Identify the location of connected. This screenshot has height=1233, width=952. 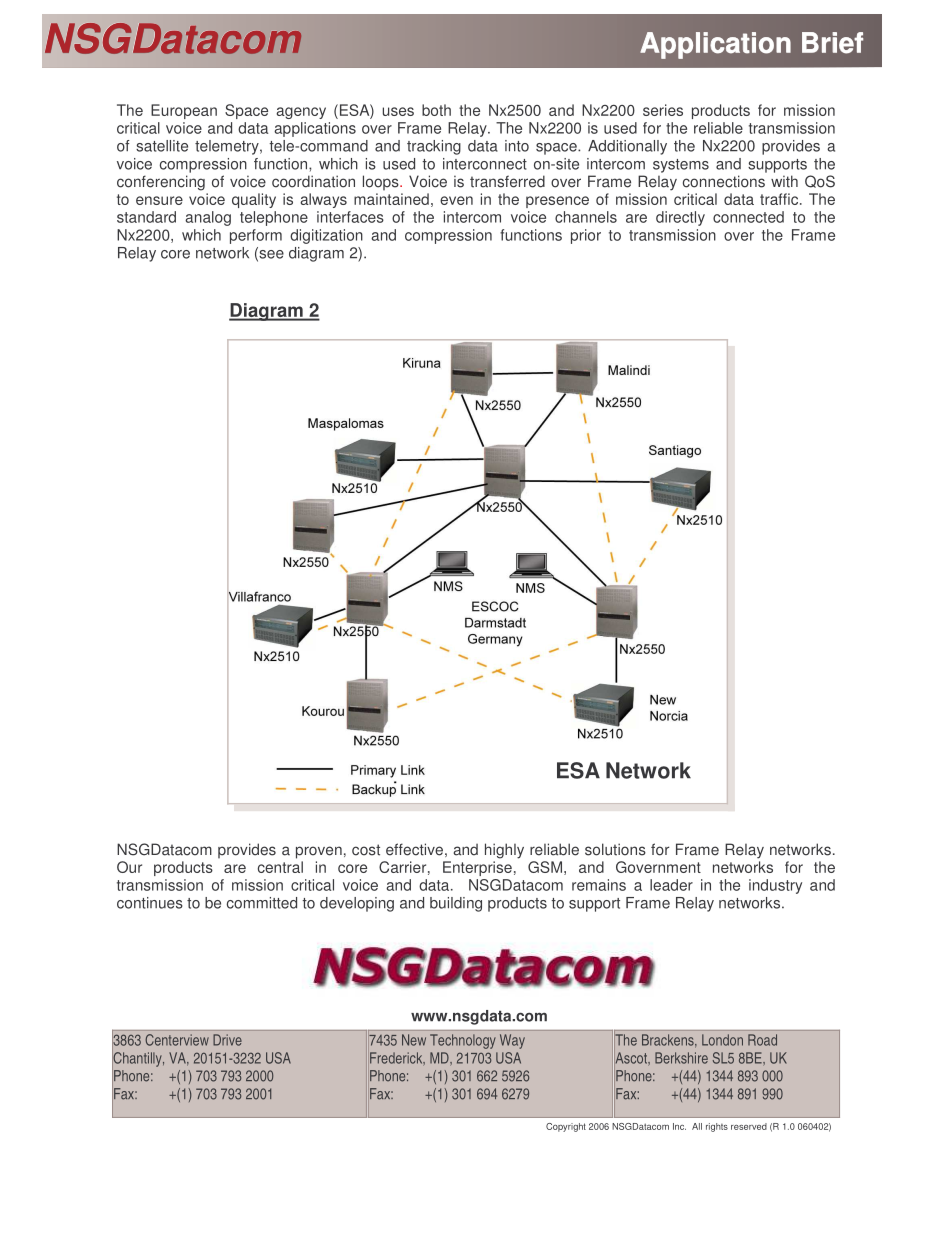
(748, 217).
